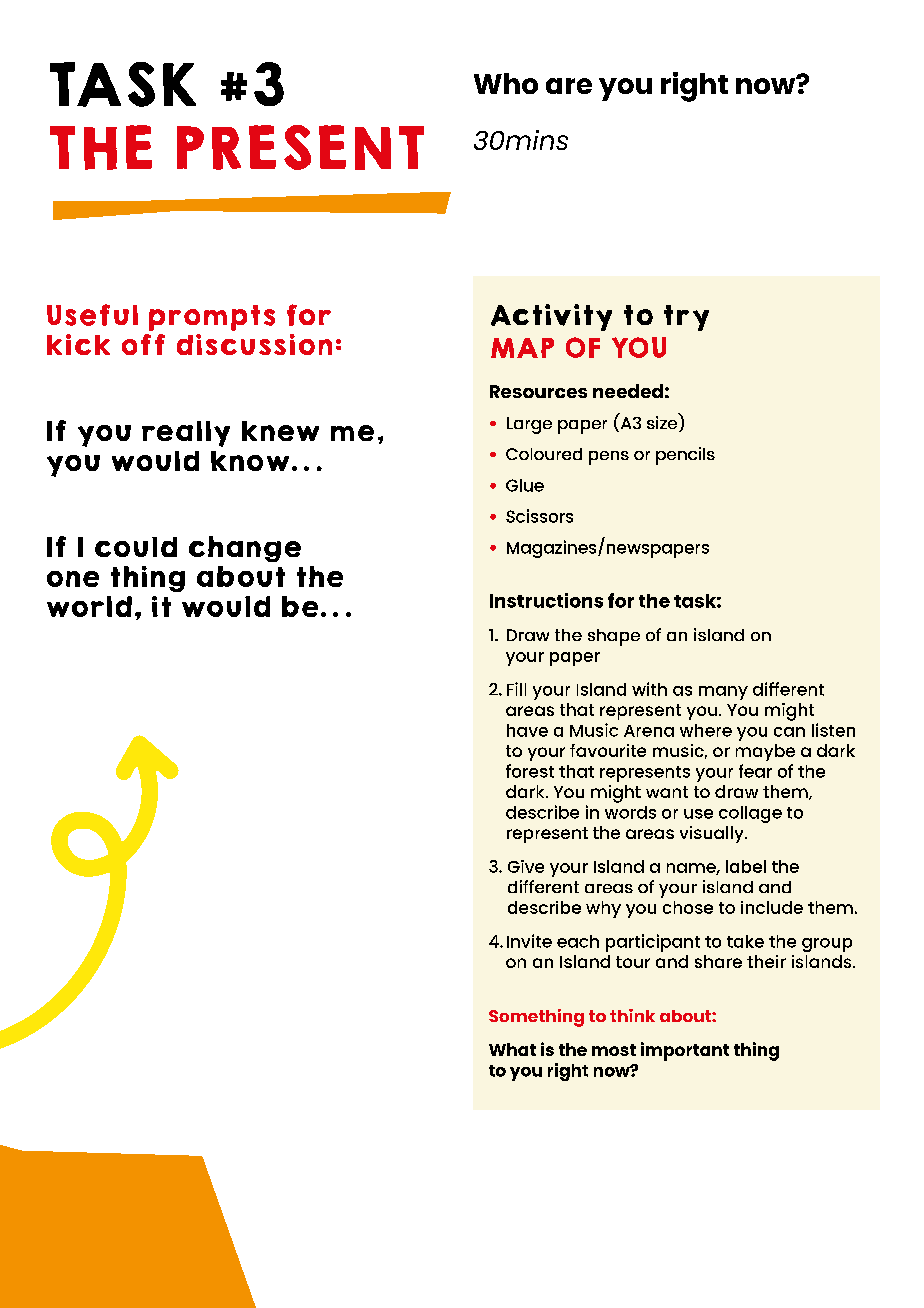 This page has width=924, height=1308. Describe the element at coordinates (92, 315) in the page. I see `Useful` at that location.
